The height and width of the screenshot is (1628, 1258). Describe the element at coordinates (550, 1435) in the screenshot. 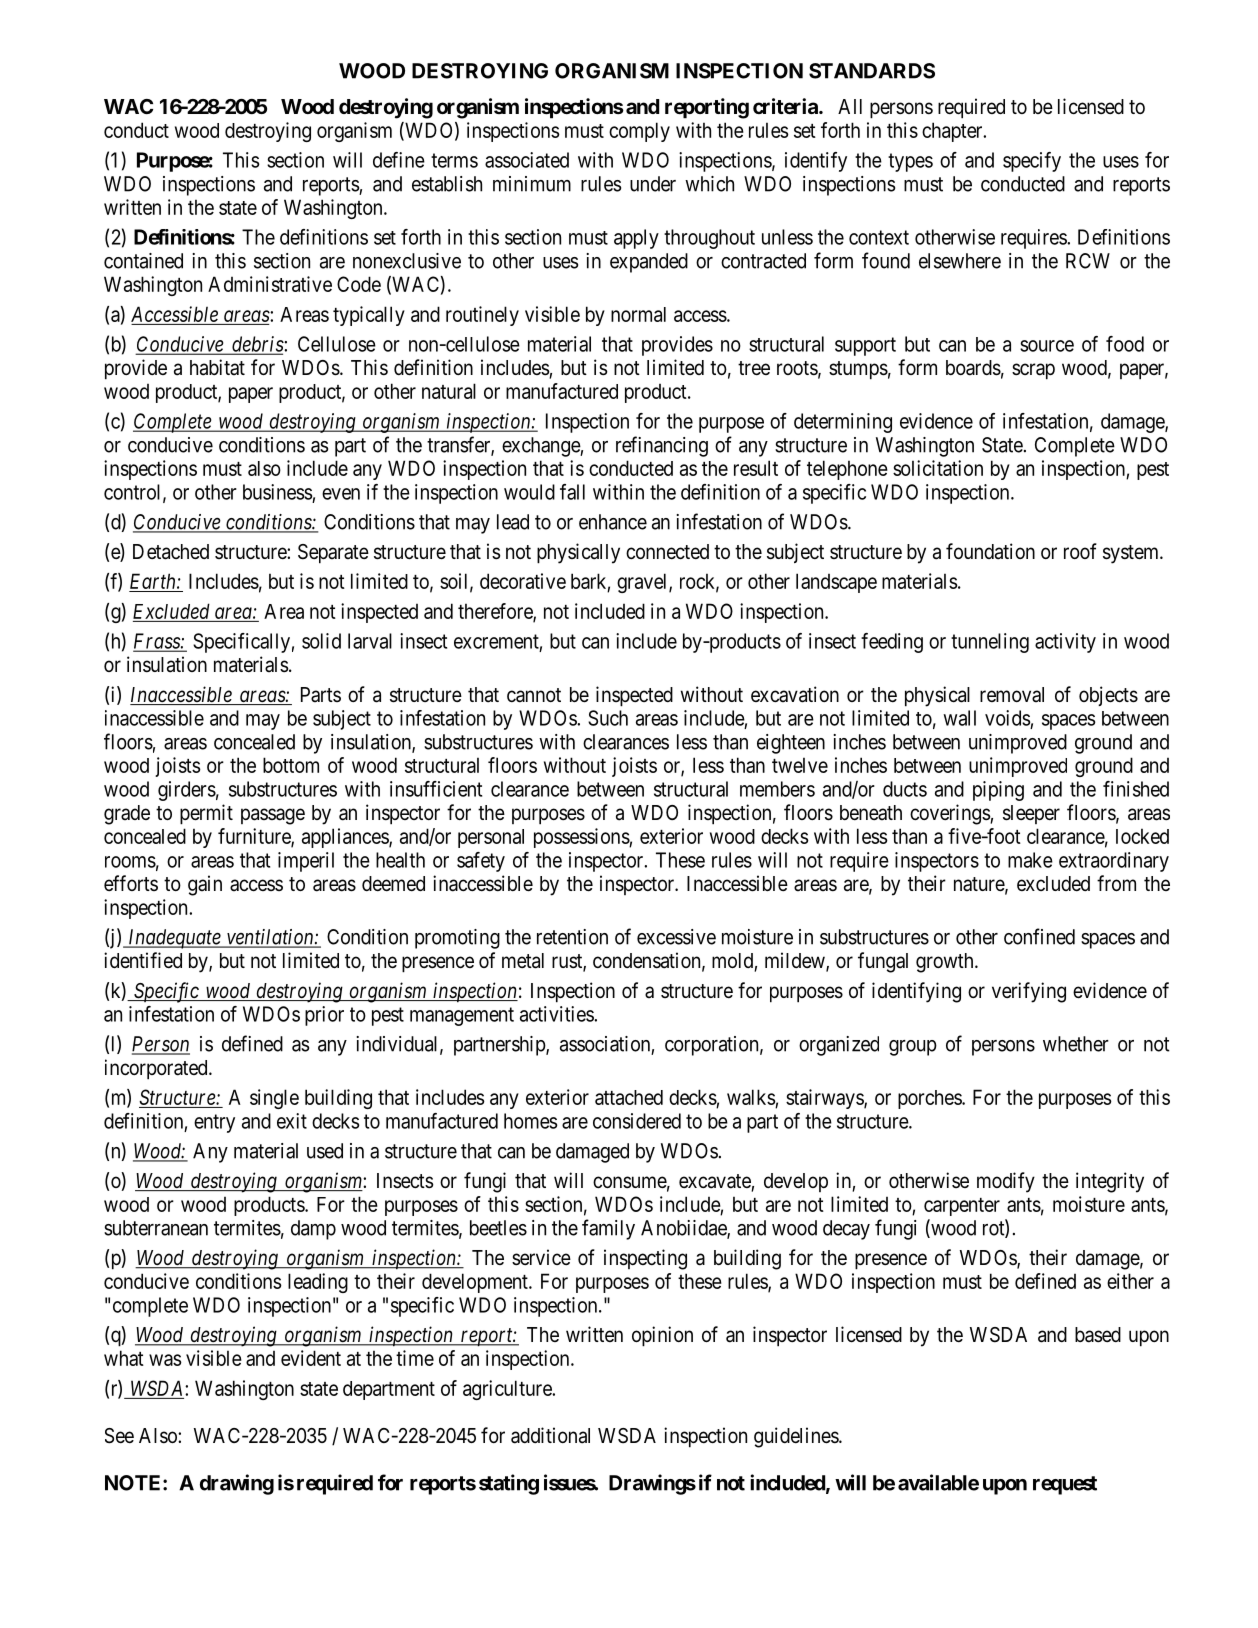

I see `additional` at that location.
